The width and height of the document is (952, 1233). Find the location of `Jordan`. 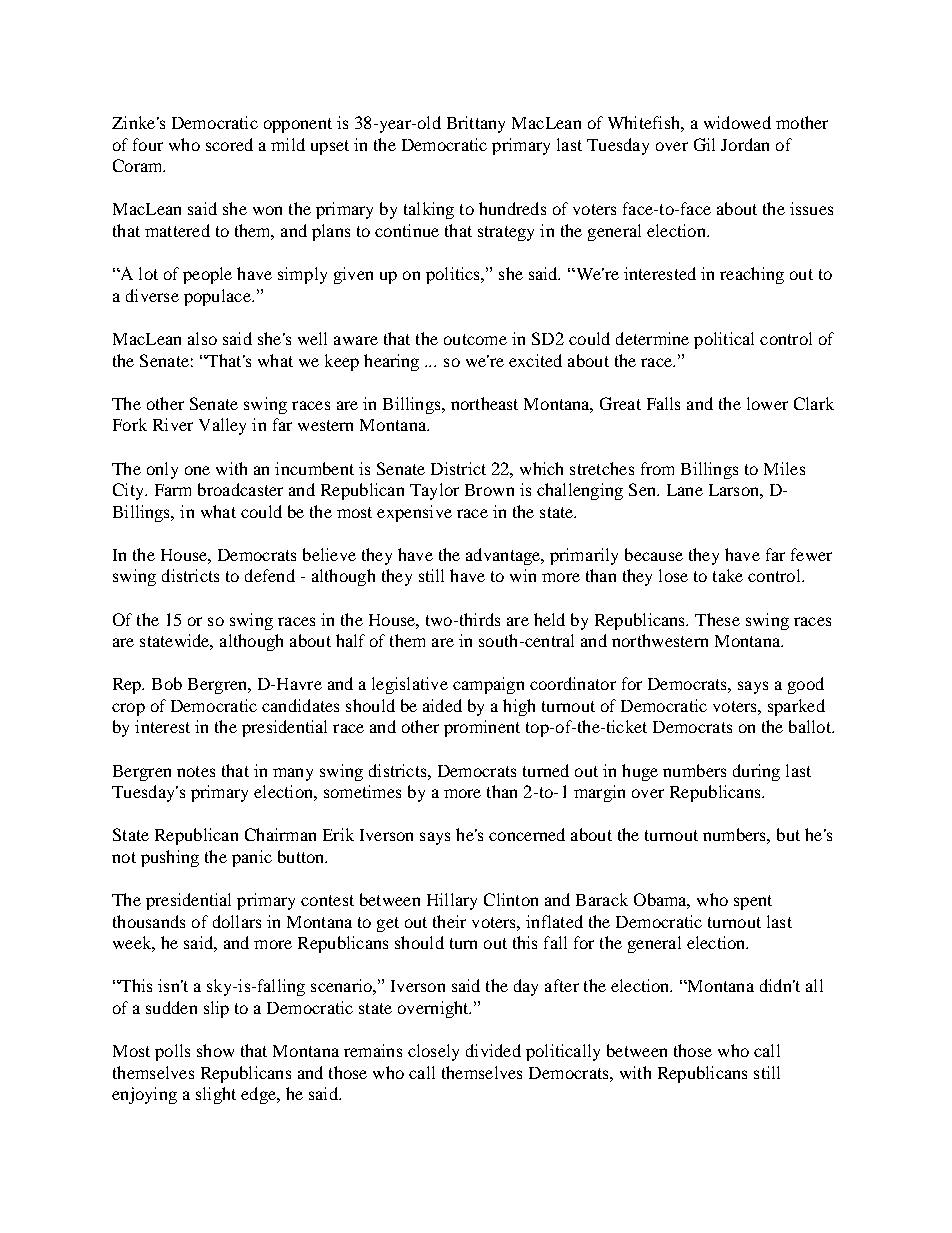

Jordan is located at coordinates (745, 144).
